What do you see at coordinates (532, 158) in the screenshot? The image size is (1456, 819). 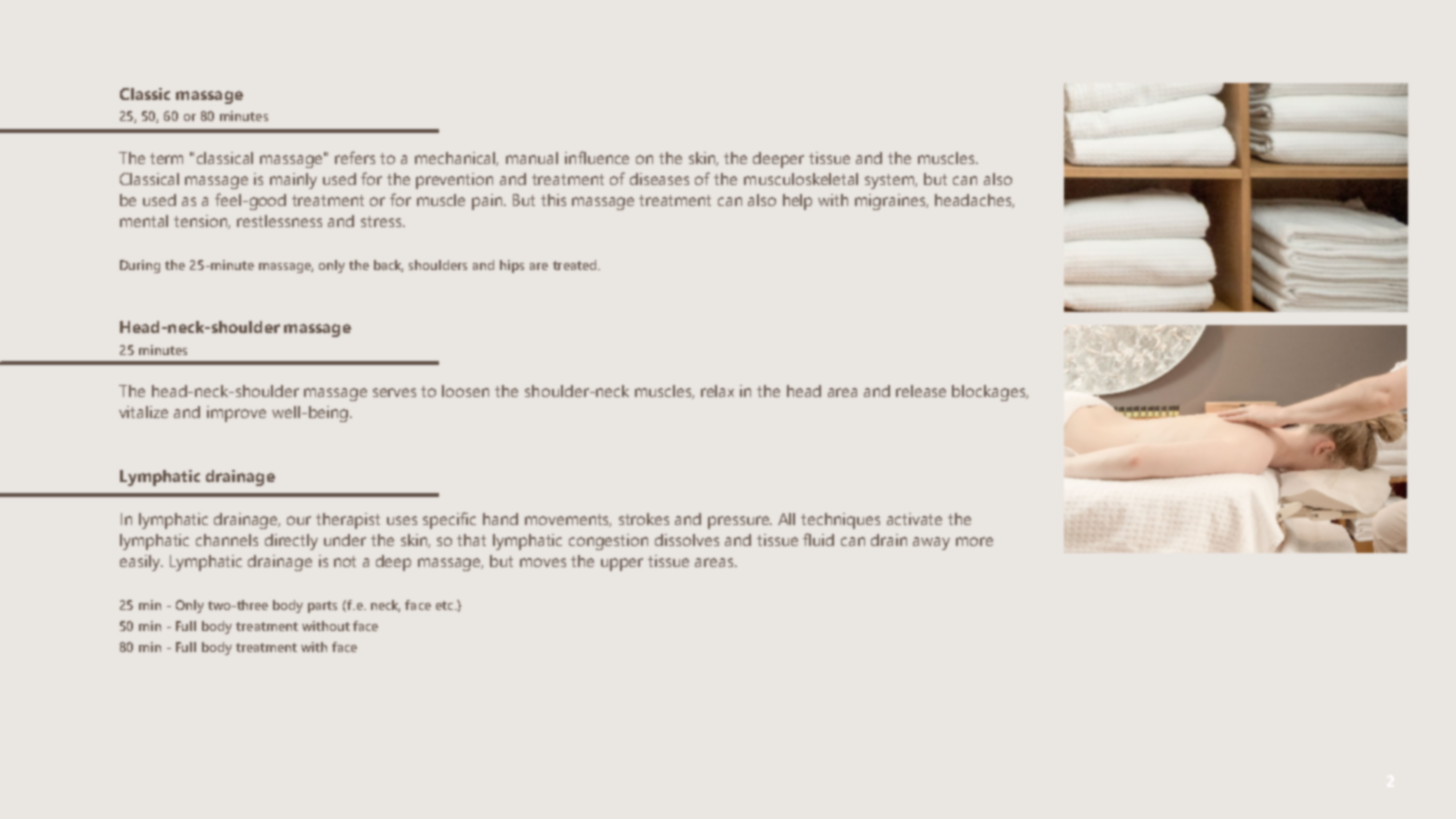 I see `manual` at bounding box center [532, 158].
